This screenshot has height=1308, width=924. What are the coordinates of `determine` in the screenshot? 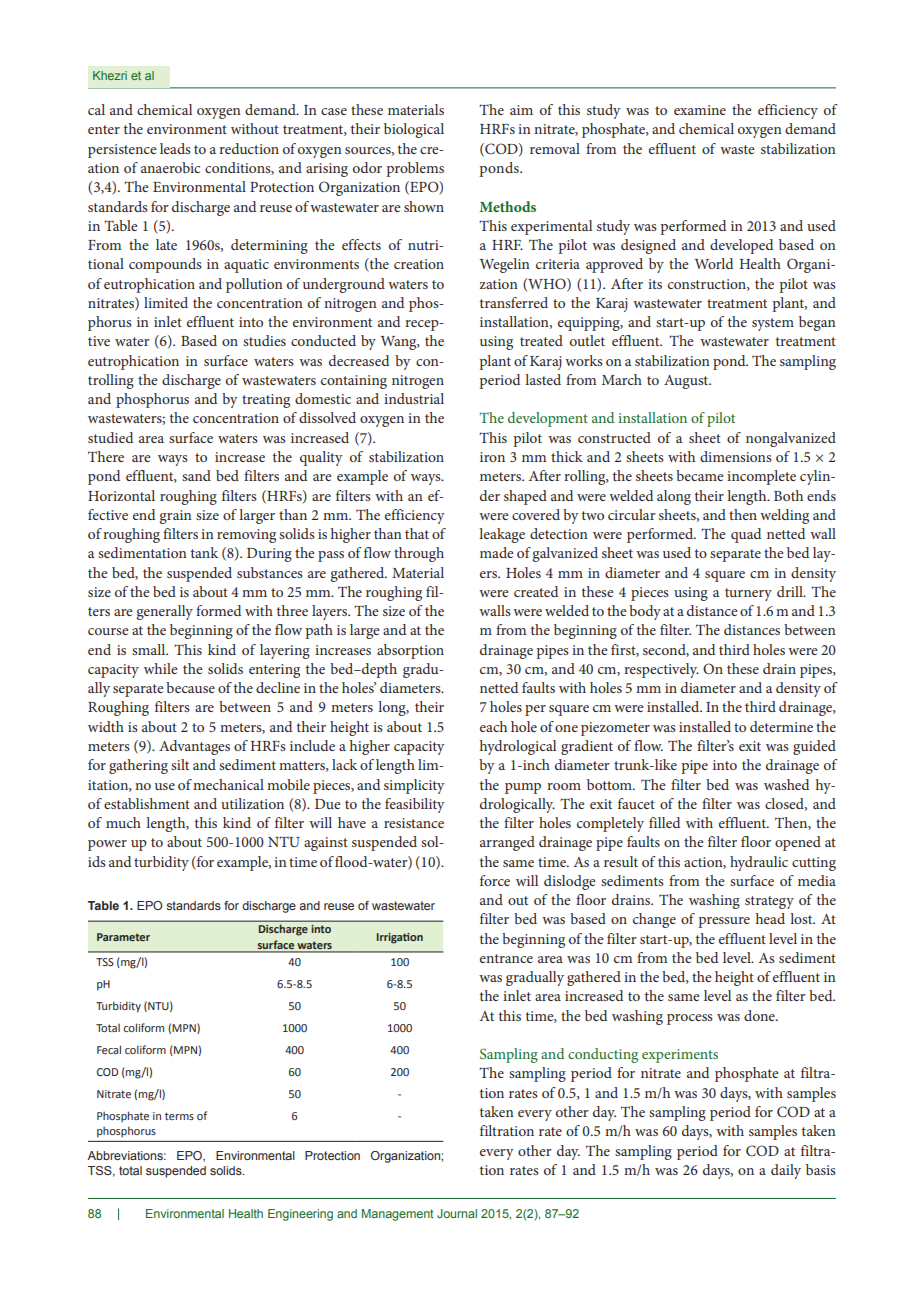 It's located at (781, 726).
